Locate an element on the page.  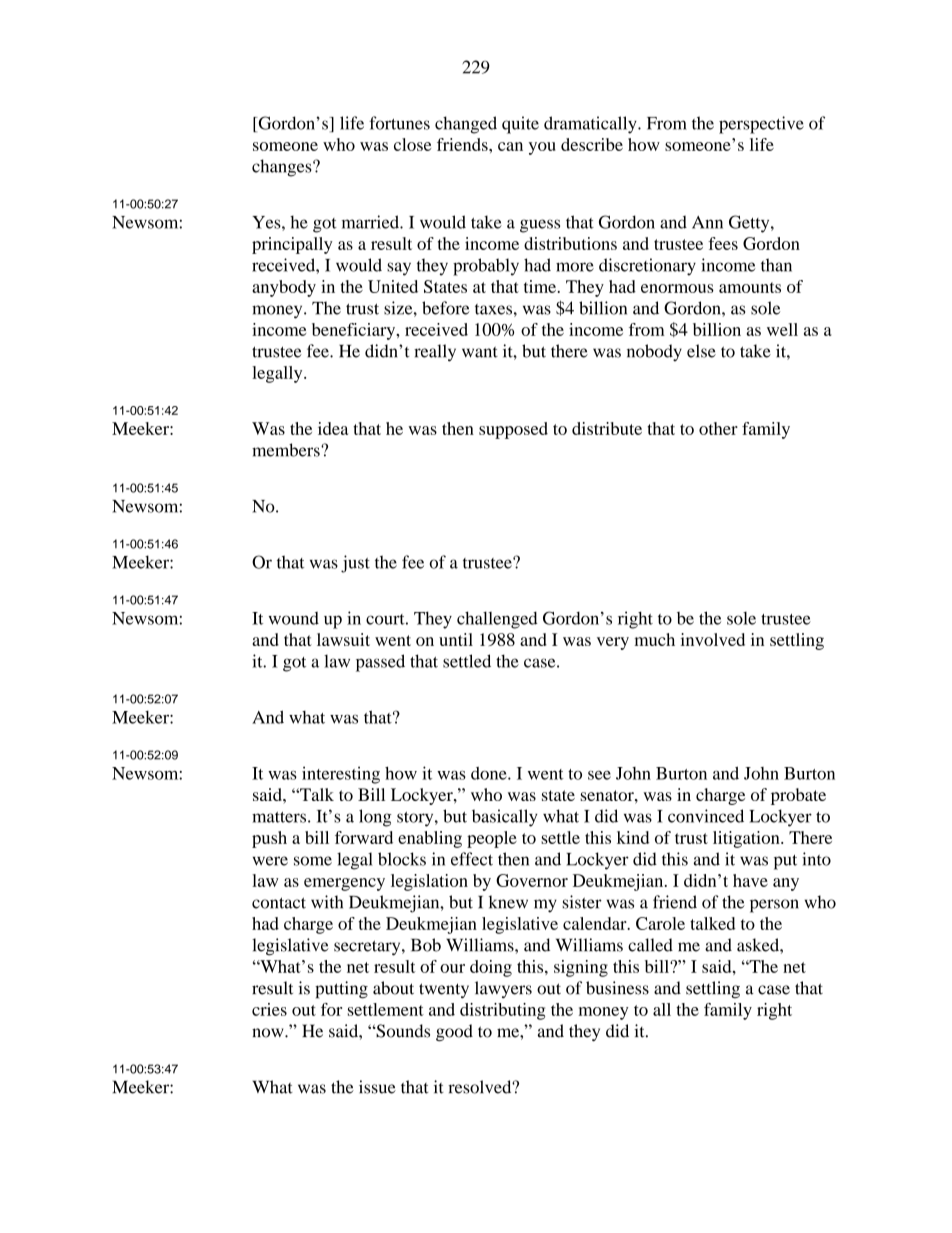
perspective is located at coordinates (761, 125).
